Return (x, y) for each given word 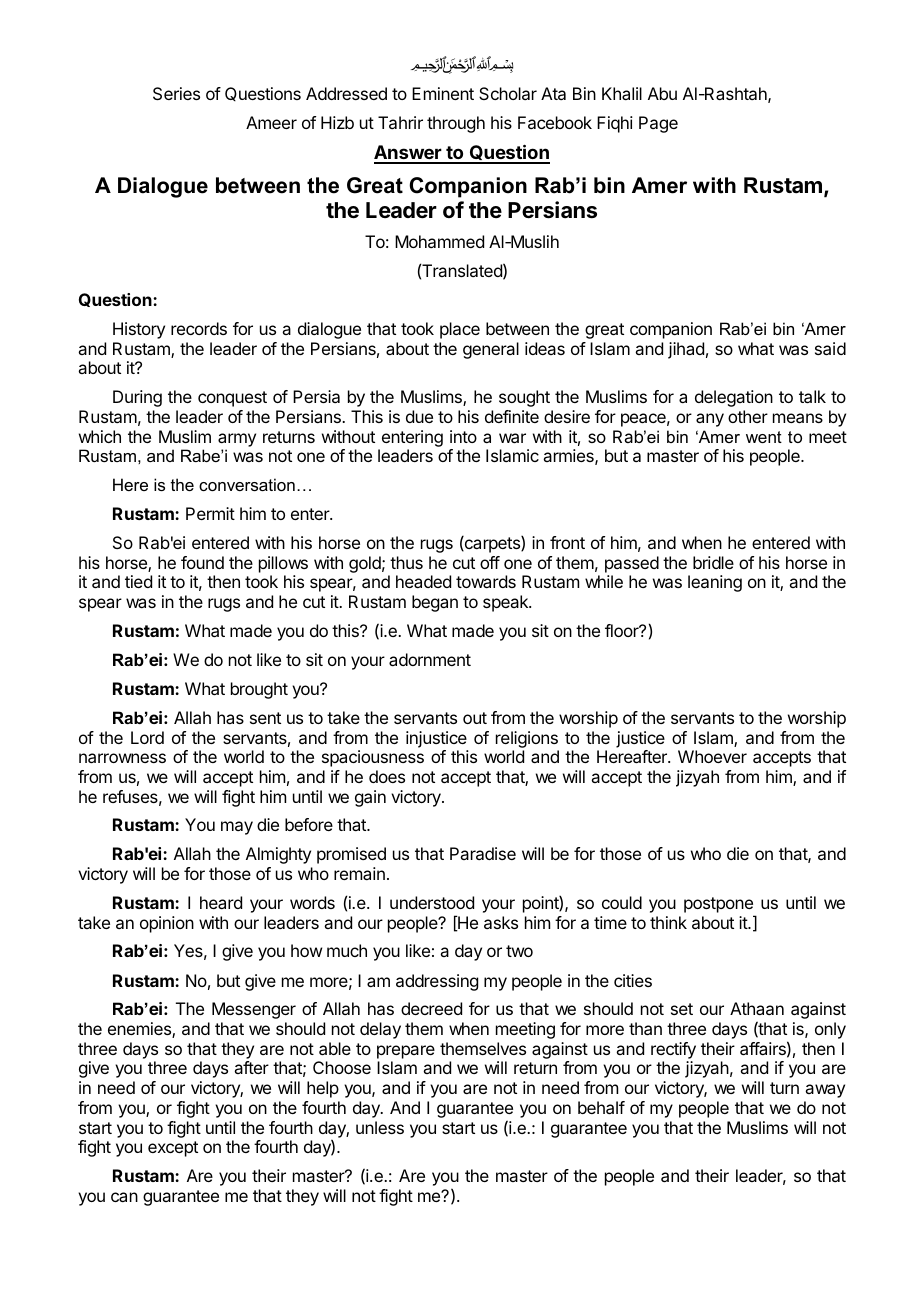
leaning (715, 583)
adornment (430, 659)
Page (658, 124)
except (173, 1149)
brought (259, 690)
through (456, 124)
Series (176, 93)
